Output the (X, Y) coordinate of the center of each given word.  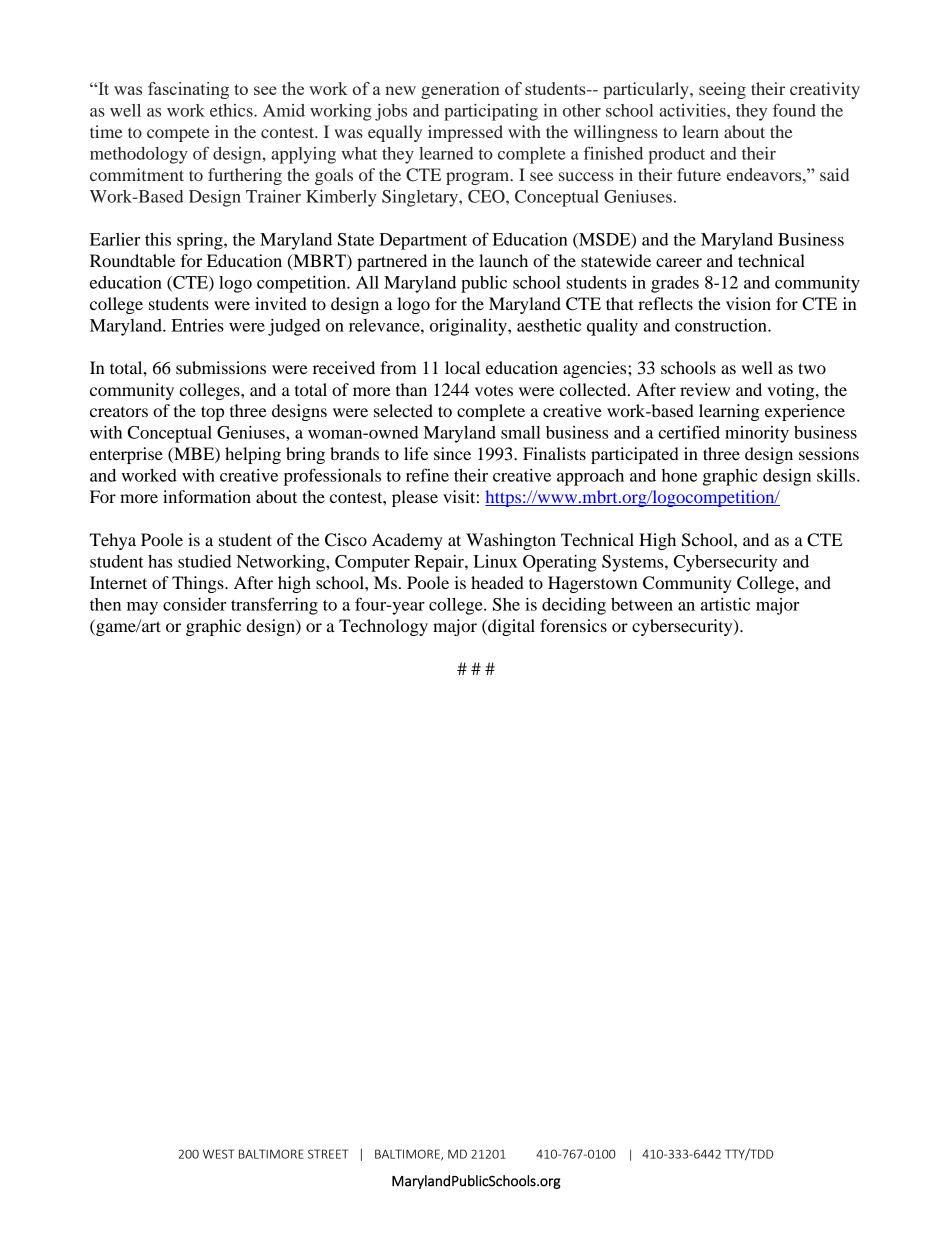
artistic (725, 604)
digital (510, 627)
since (452, 453)
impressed (465, 133)
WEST (218, 1154)
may (142, 608)
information (207, 496)
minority (757, 434)
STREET (328, 1154)
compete (178, 135)
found (794, 110)
